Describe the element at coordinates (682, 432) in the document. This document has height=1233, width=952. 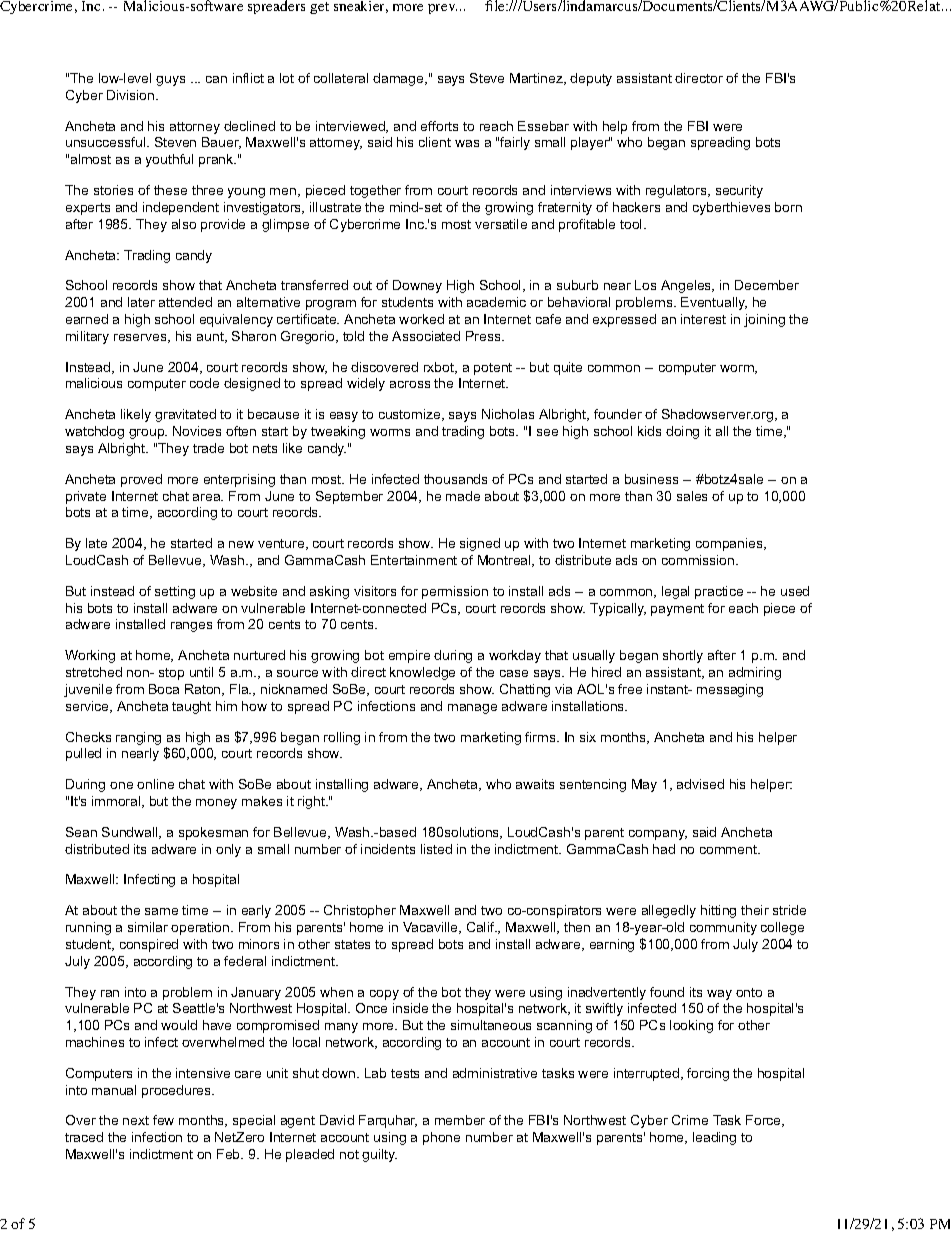
I see `doing` at that location.
